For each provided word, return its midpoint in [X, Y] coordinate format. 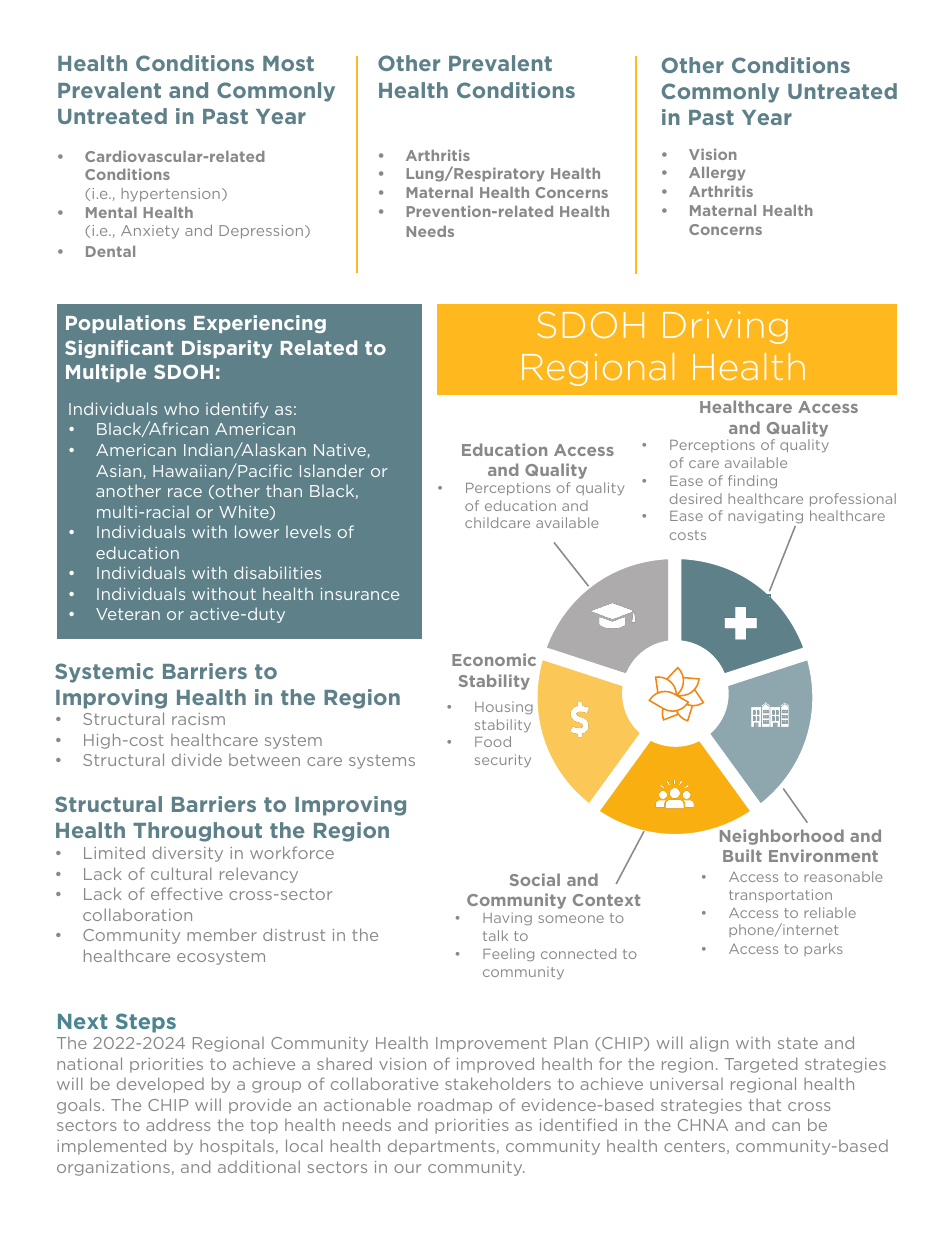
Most [288, 63]
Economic [494, 659]
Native [341, 451]
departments [441, 1147]
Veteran [128, 614]
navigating [765, 518]
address [178, 1124]
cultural [181, 873]
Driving [725, 327]
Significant [119, 349]
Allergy [717, 174]
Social [535, 879]
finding [752, 481]
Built [742, 855]
